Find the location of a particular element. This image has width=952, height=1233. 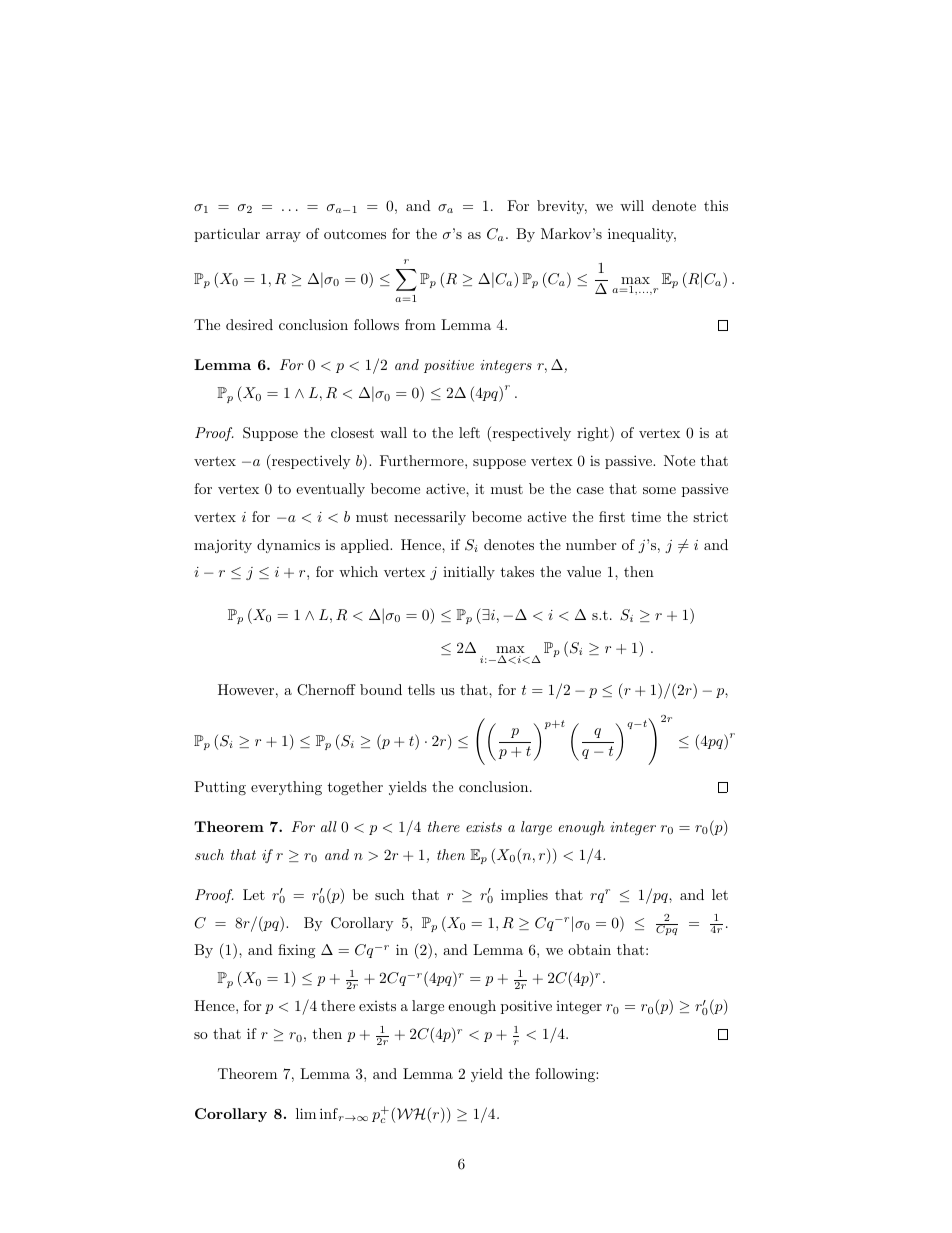

everything is located at coordinates (286, 788).
